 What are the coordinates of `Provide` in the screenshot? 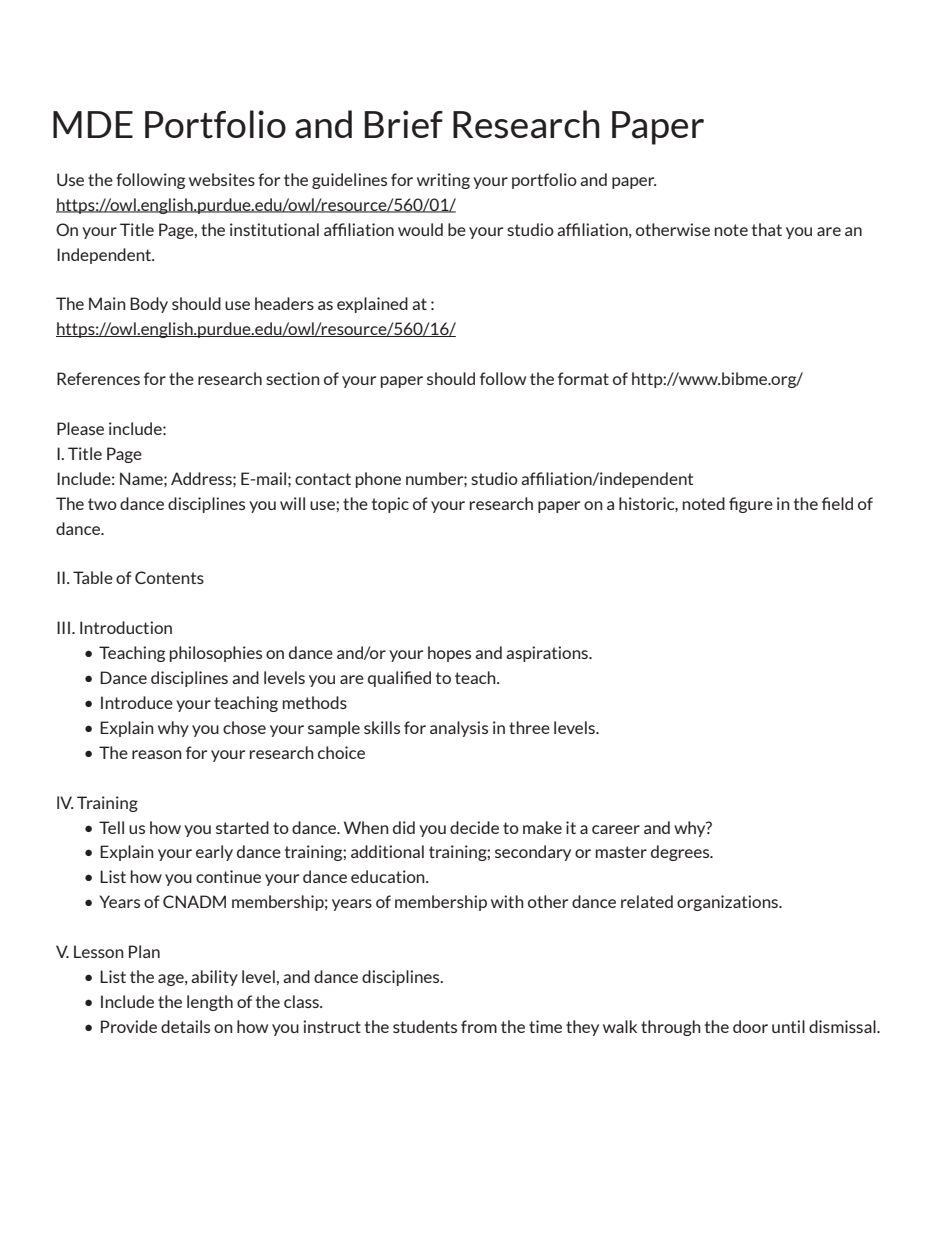 It's located at (129, 1026).
